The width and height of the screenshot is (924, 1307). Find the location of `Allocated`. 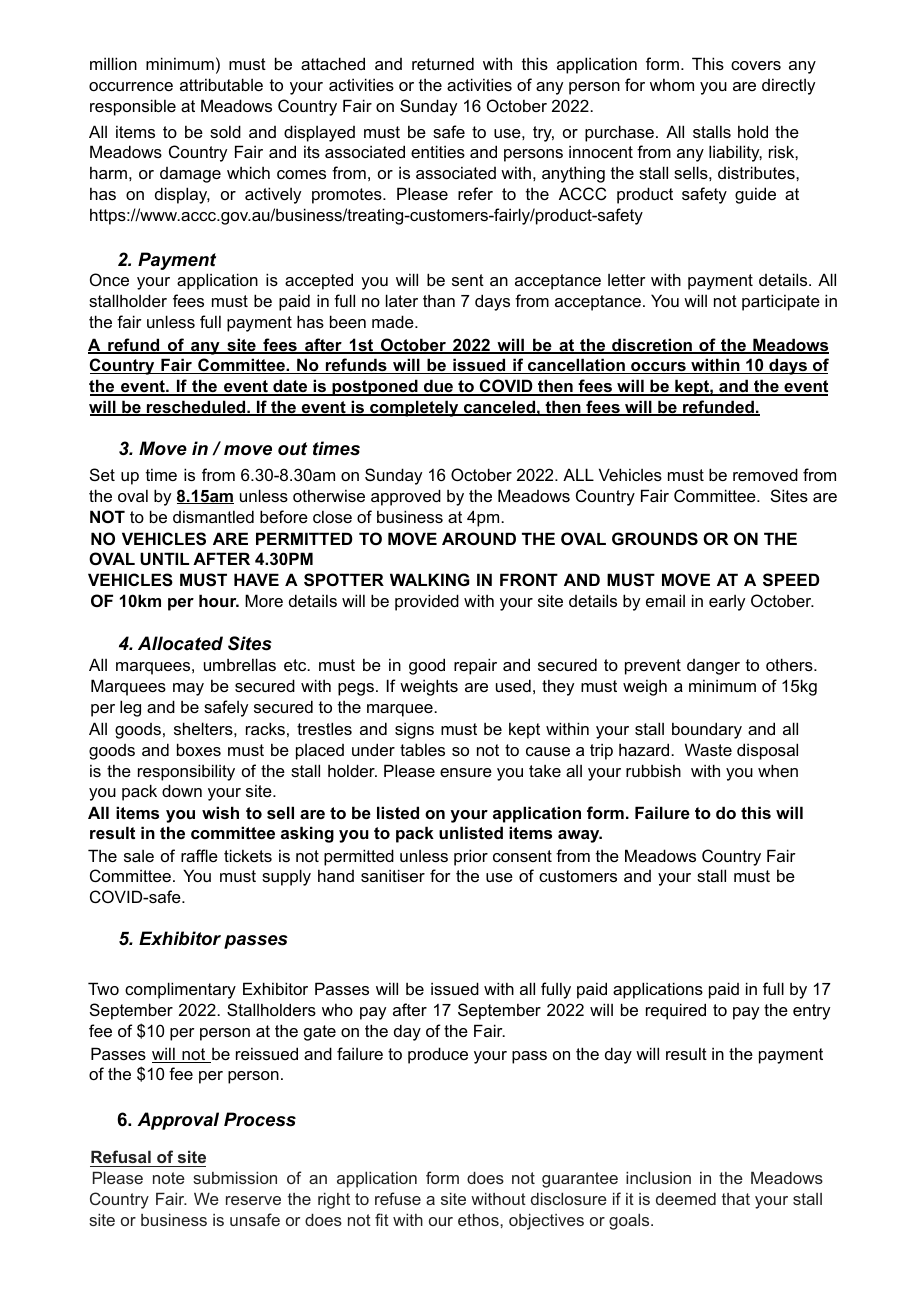

Allocated is located at coordinates (180, 643).
